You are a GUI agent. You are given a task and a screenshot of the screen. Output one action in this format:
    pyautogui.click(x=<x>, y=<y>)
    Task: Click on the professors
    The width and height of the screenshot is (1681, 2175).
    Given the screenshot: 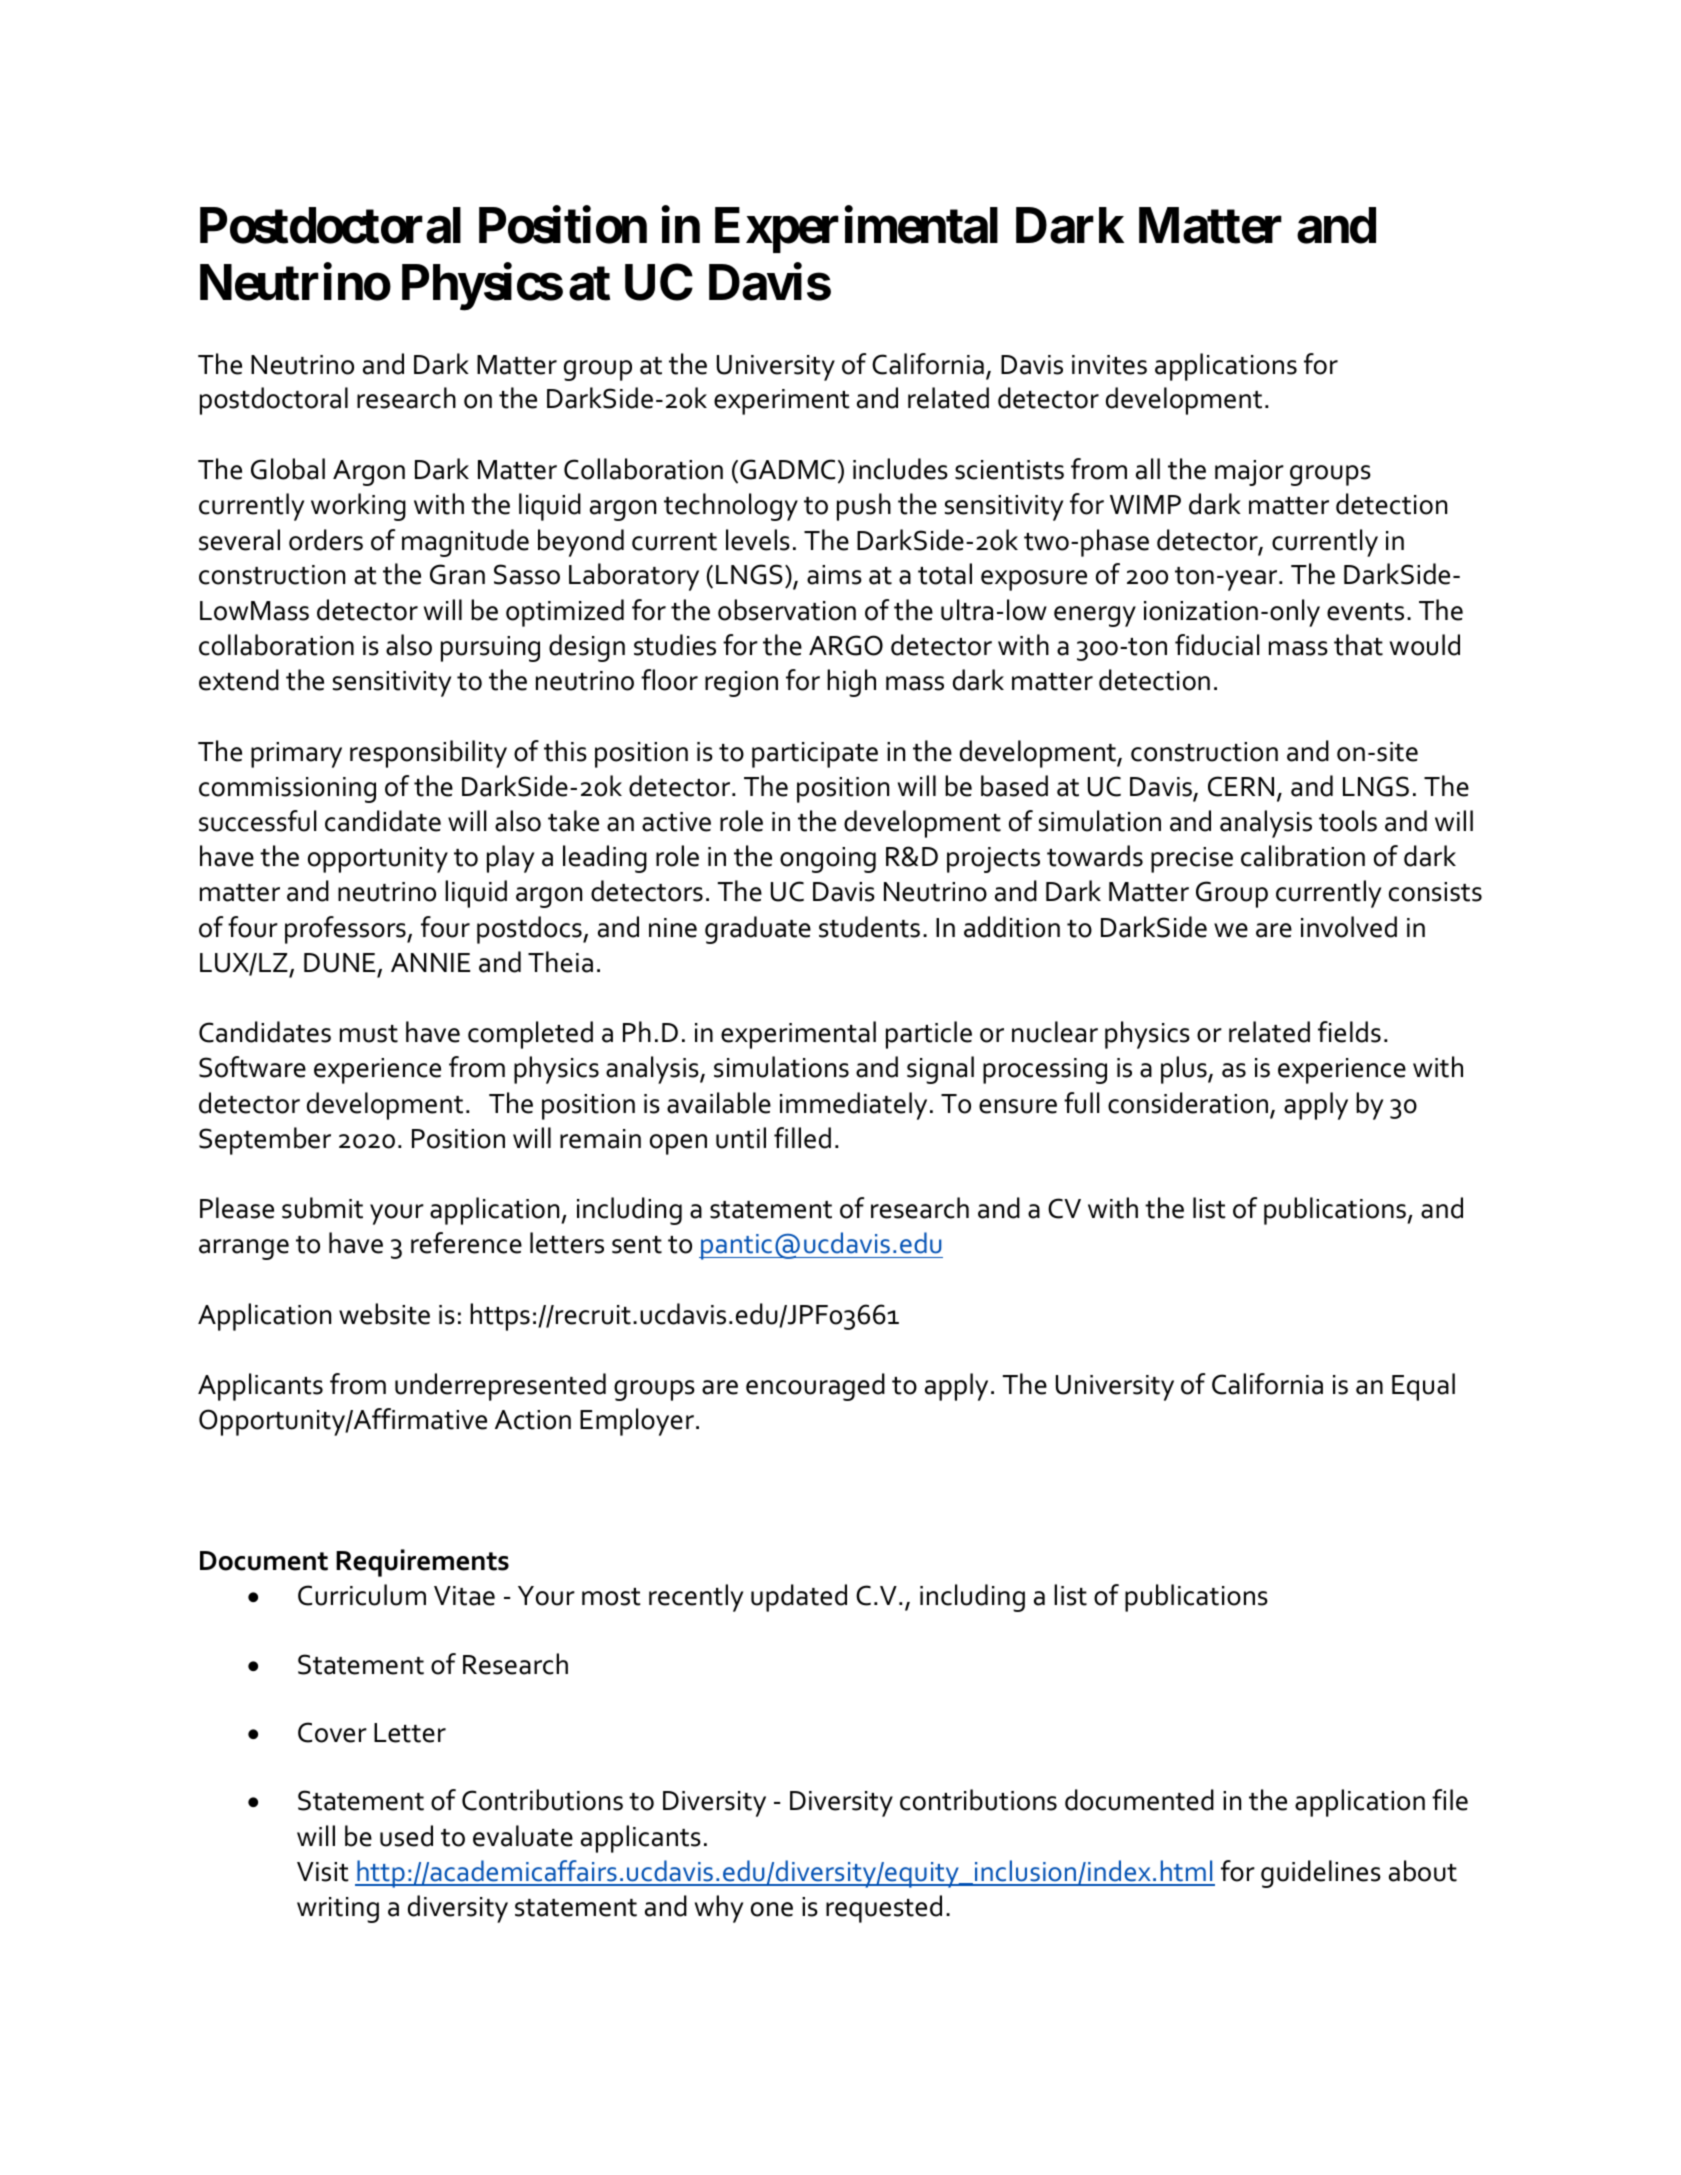 What is the action you would take?
    pyautogui.click(x=346, y=930)
